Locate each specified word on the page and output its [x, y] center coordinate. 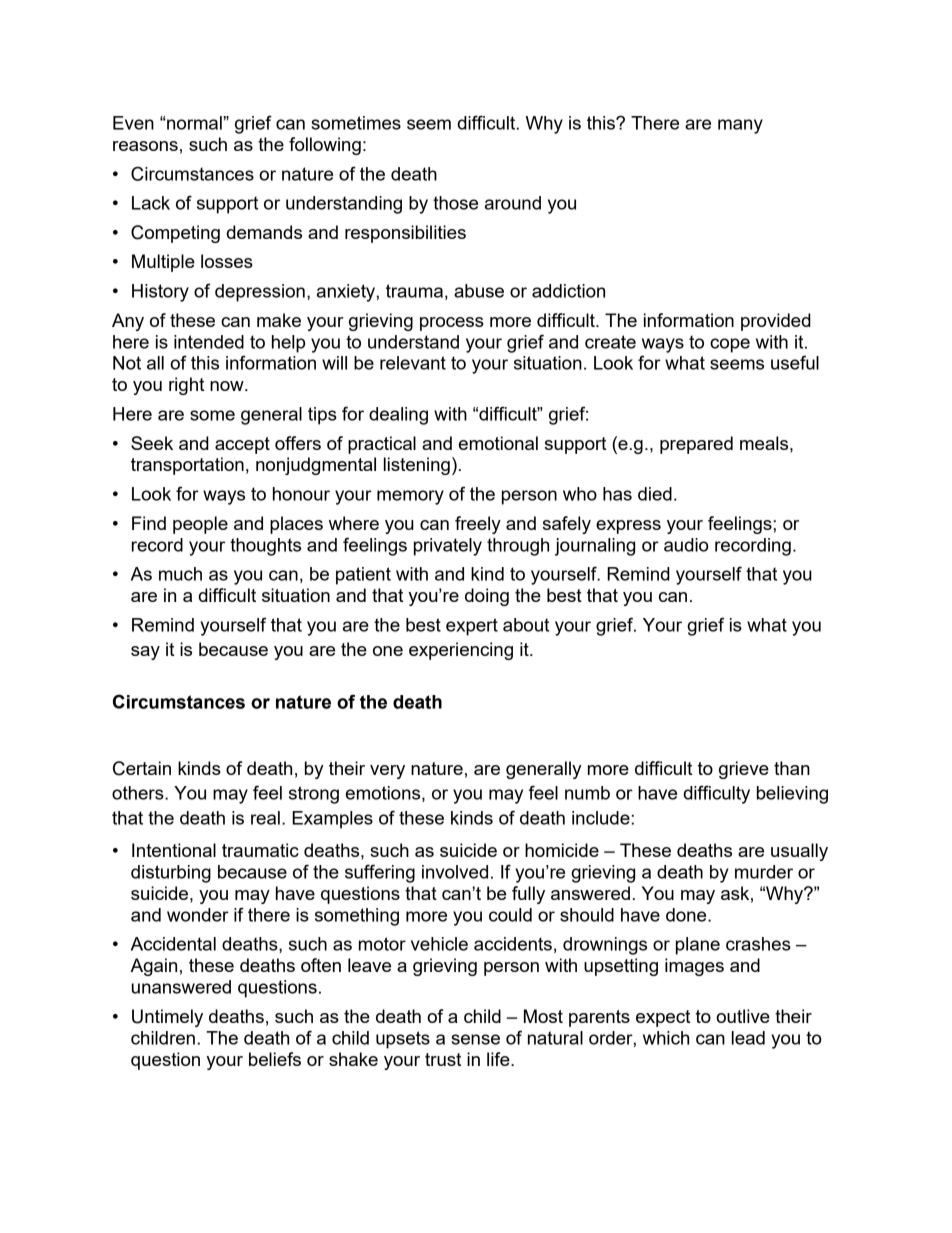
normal [194, 123]
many [740, 126]
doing [487, 597]
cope [730, 345]
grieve [744, 770]
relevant [413, 363]
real [265, 818]
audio [686, 545]
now [228, 386]
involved [455, 872]
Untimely [167, 1018]
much [180, 574]
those [455, 203]
